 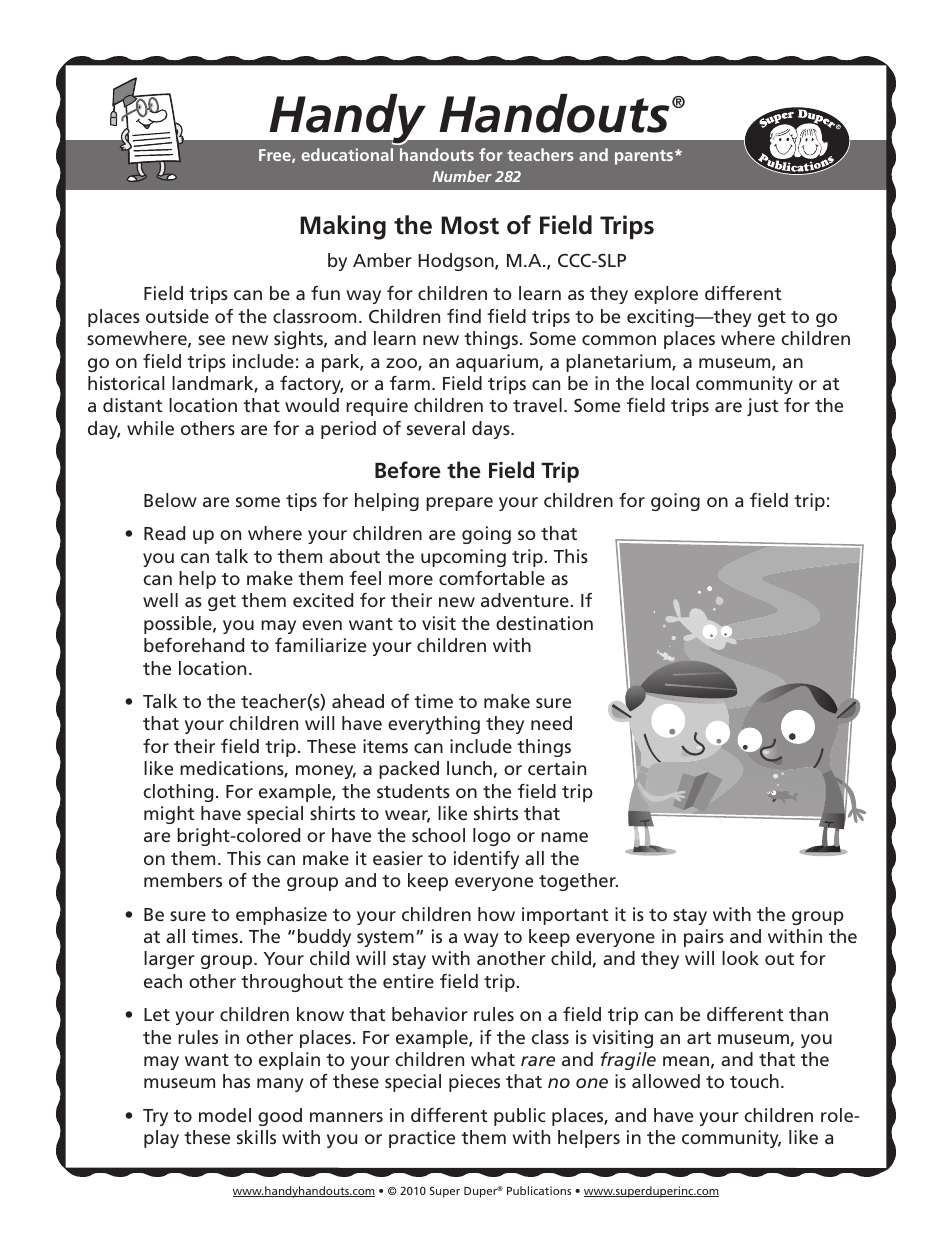 I want to click on lunch, so click(x=469, y=768).
